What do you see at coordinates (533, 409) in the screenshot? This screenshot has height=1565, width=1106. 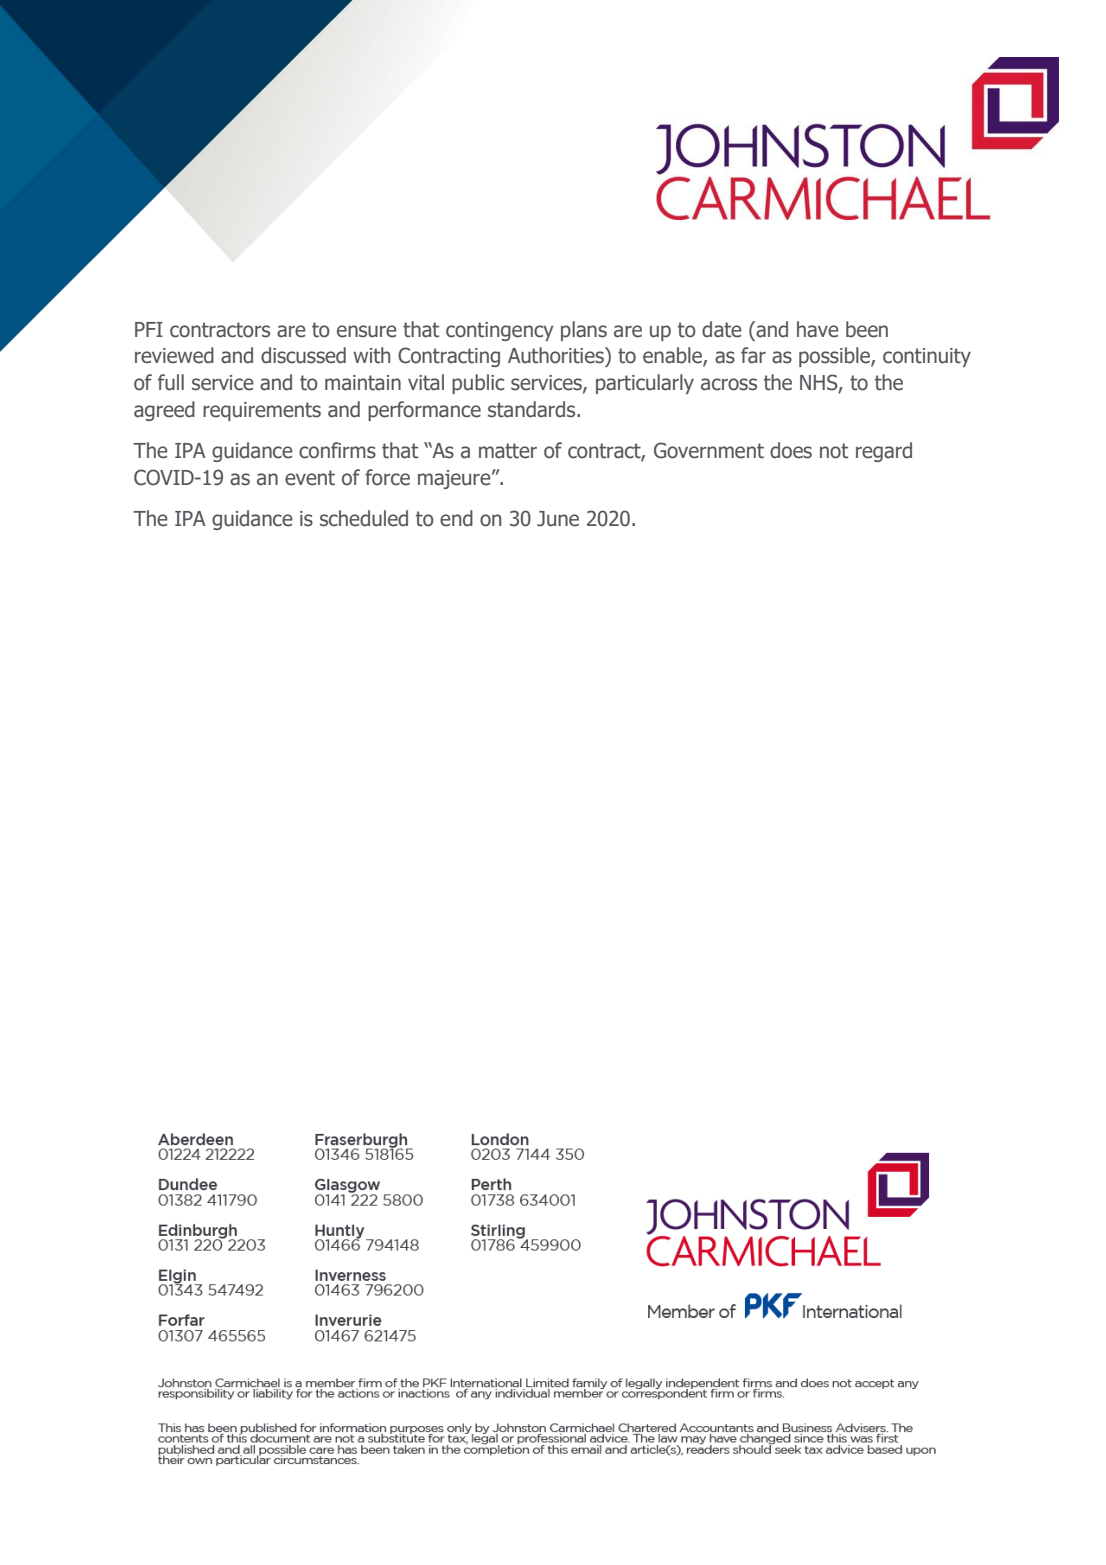 I see `standards` at bounding box center [533, 409].
